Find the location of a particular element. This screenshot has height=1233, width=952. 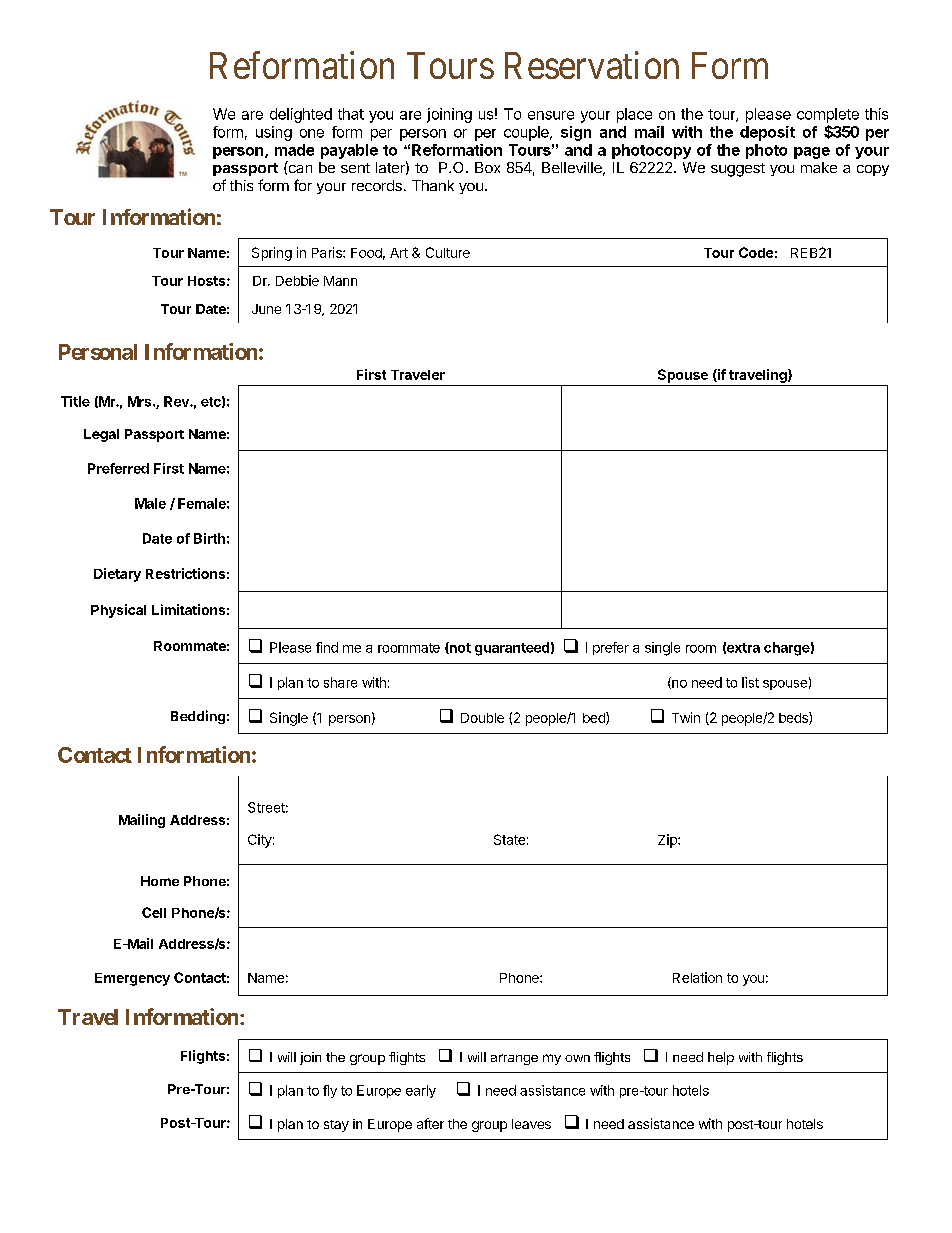

Mann is located at coordinates (340, 281).
